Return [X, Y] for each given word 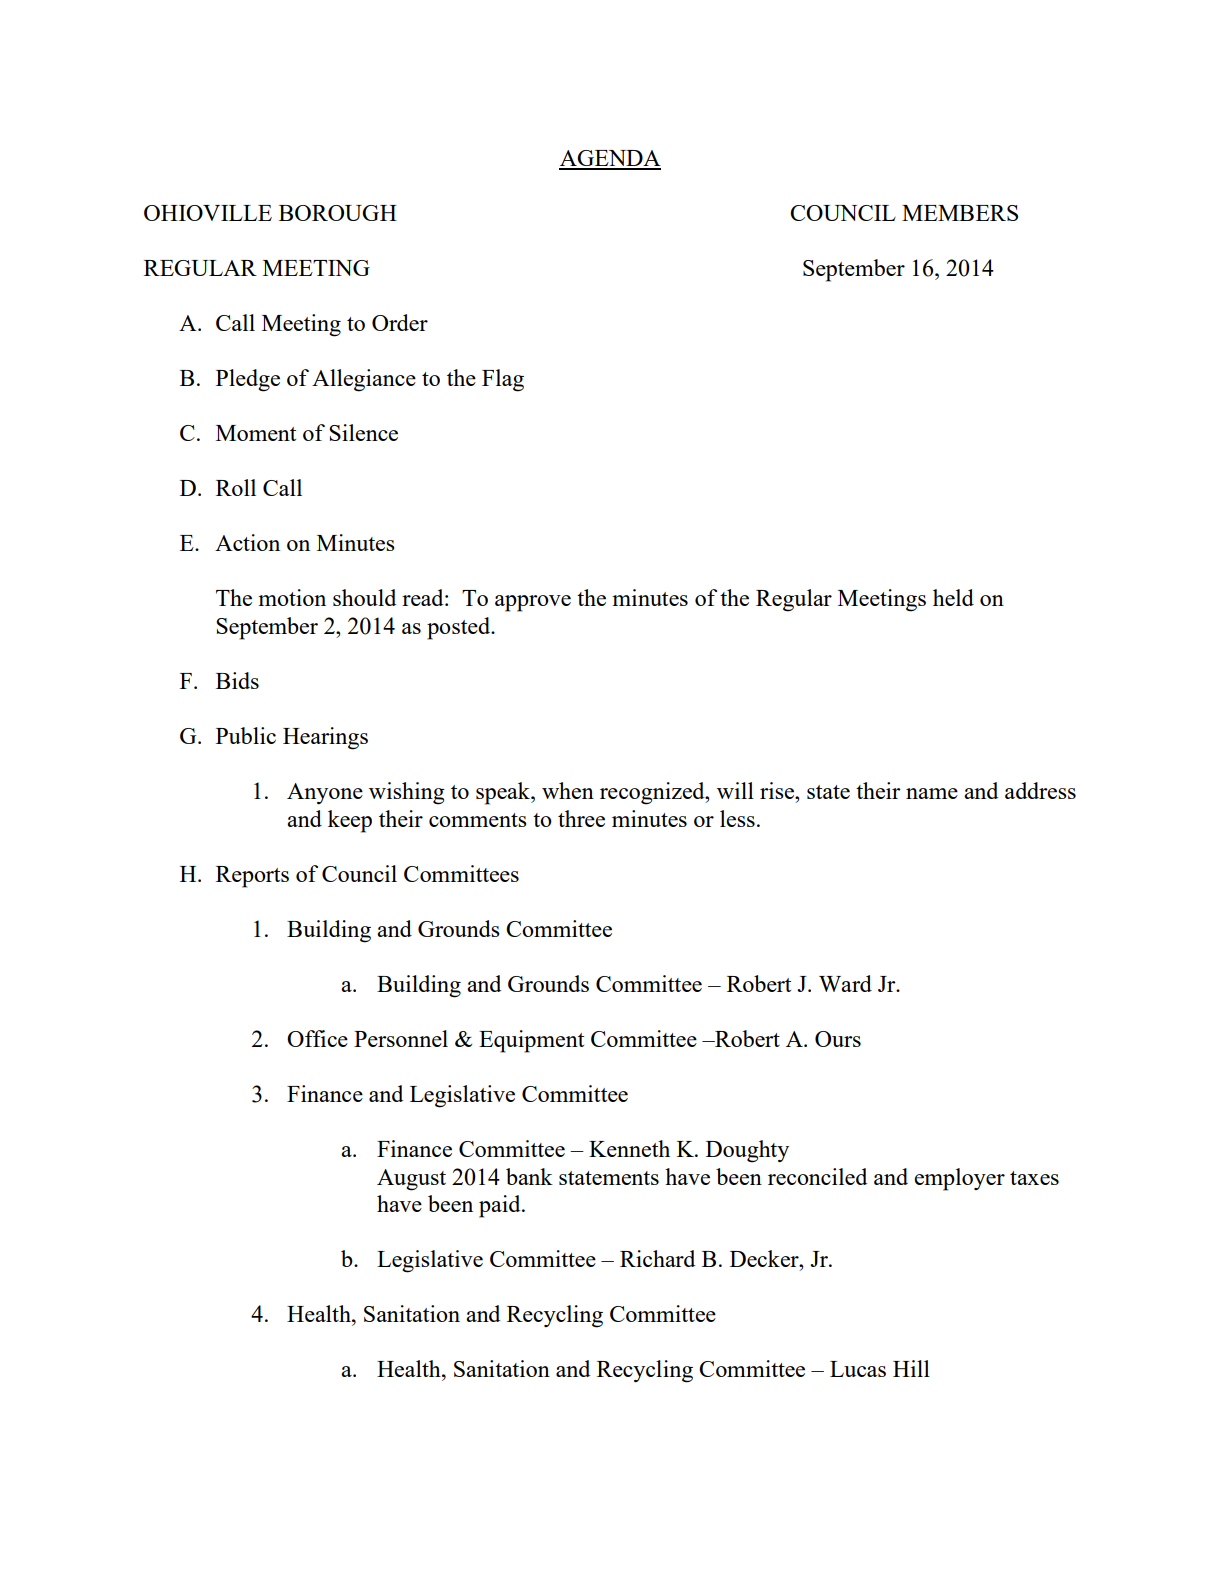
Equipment [531, 1041]
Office [317, 1038]
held [953, 597]
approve [533, 603]
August [411, 1180]
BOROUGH [338, 213]
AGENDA [610, 159]
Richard [657, 1258]
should [364, 597]
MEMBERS [960, 213]
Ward [845, 983]
